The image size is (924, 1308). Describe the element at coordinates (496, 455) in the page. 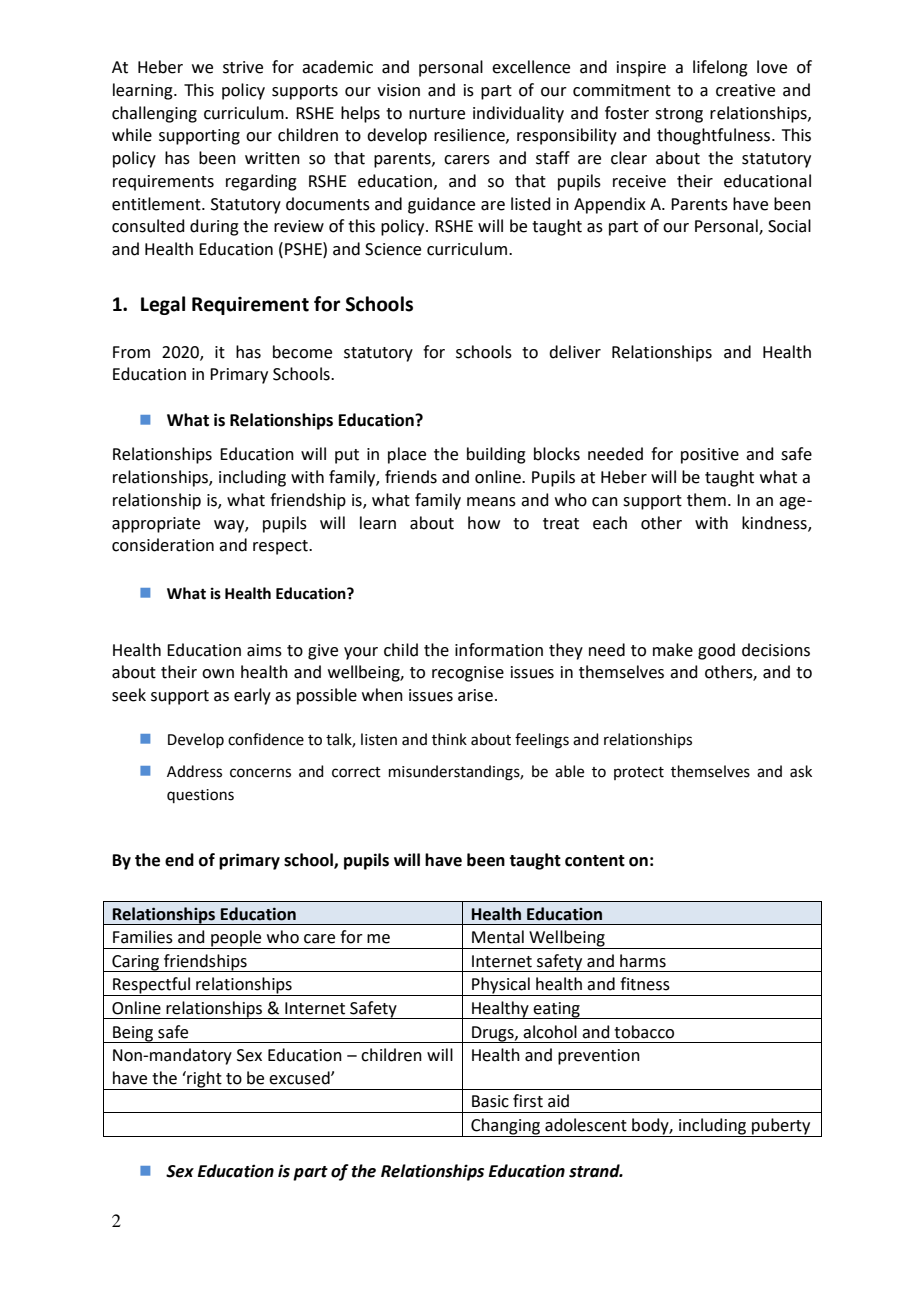

I see `building` at that location.
